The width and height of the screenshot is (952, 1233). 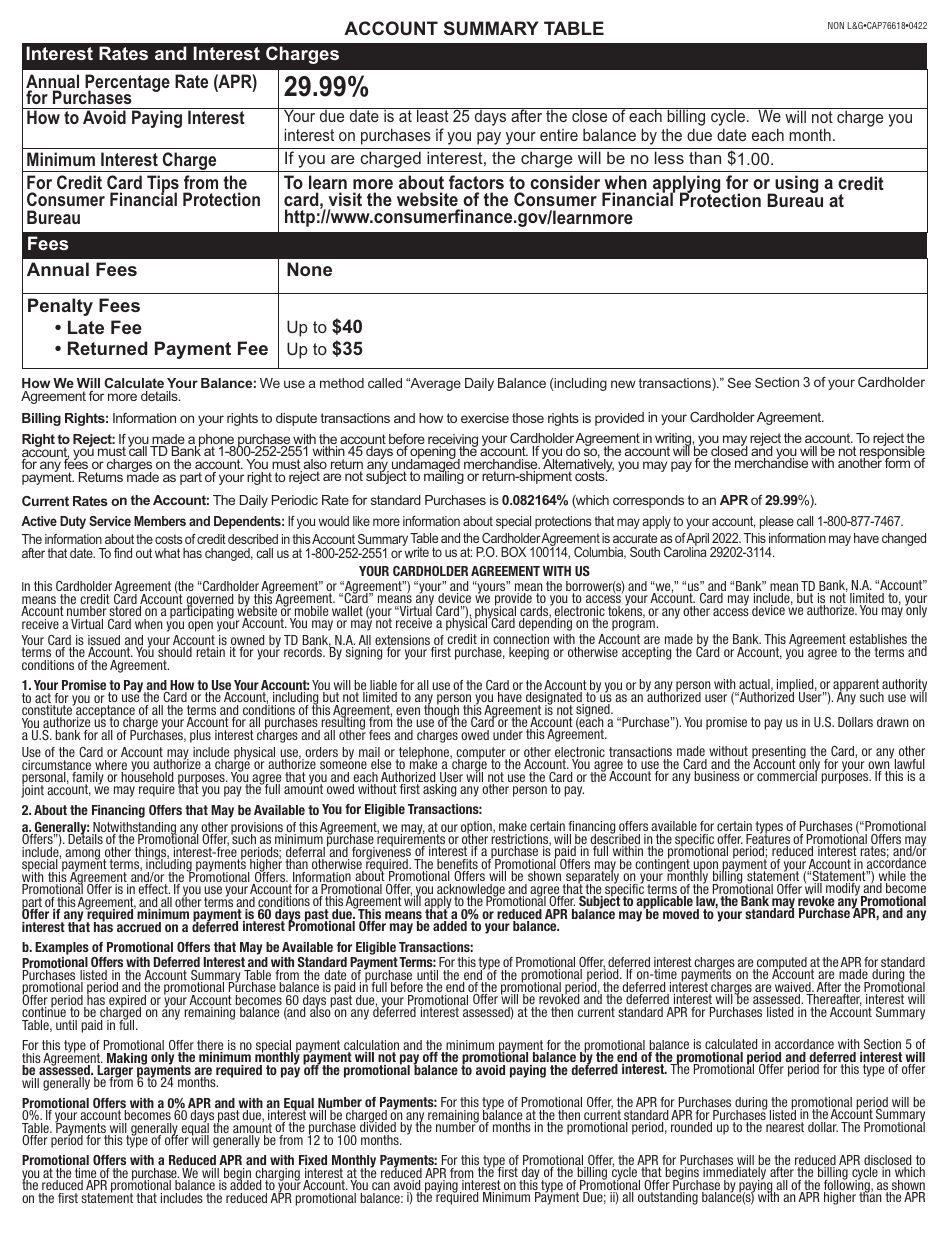 I want to click on entire, so click(x=559, y=135).
